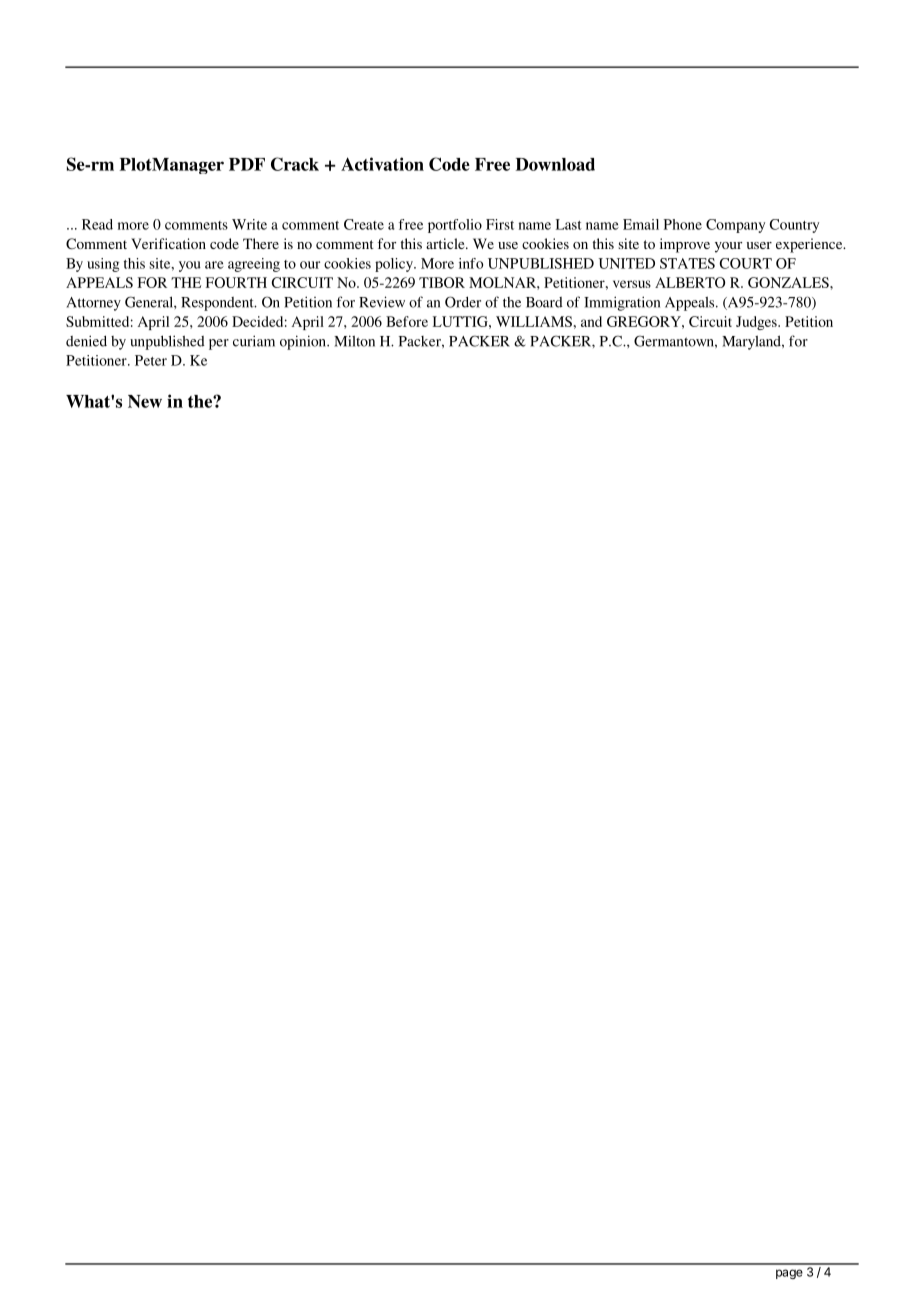 The width and height of the screenshot is (924, 1308). What do you see at coordinates (735, 226) in the screenshot?
I see `Company` at bounding box center [735, 226].
